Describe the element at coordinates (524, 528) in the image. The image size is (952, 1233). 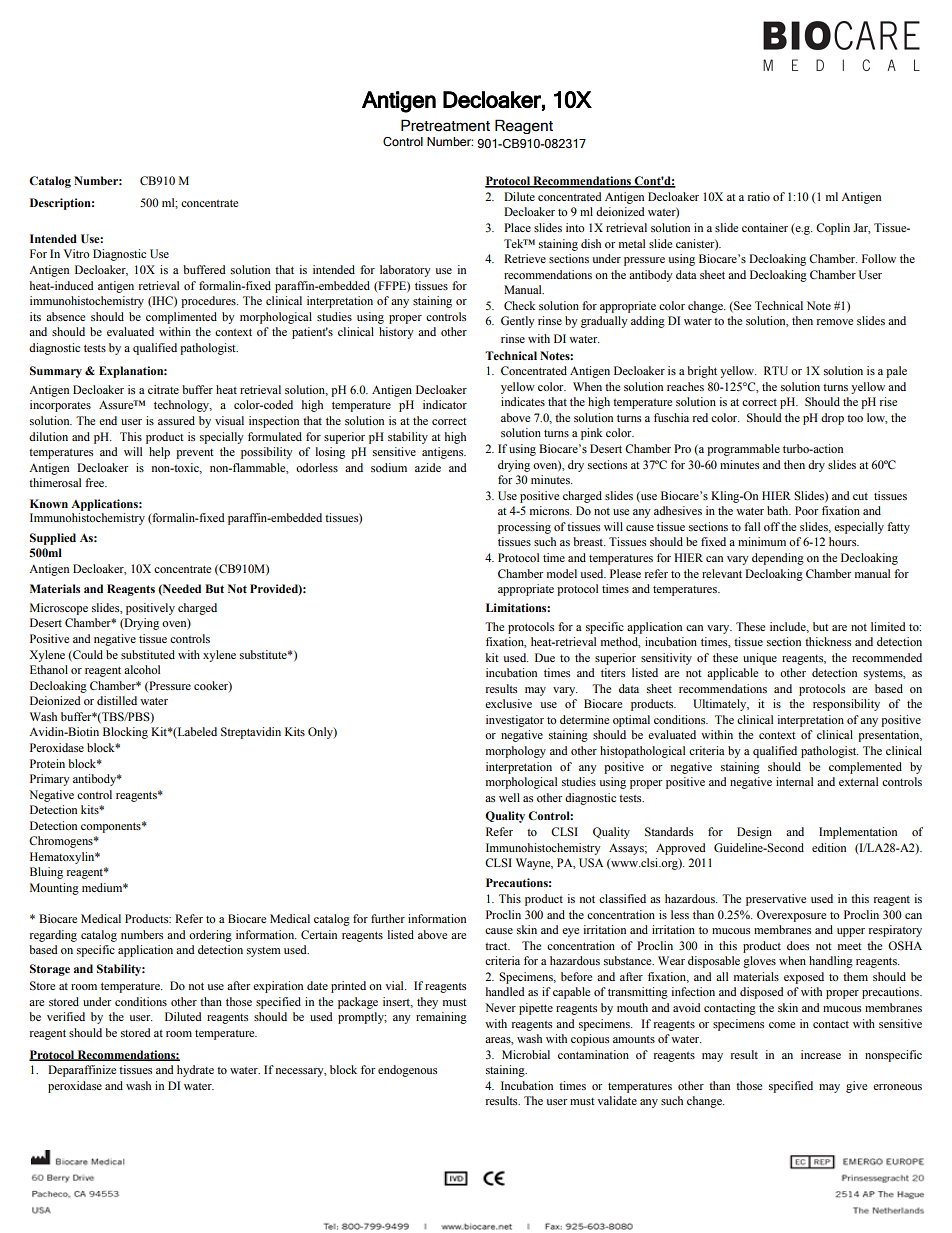
I see `processing` at that location.
